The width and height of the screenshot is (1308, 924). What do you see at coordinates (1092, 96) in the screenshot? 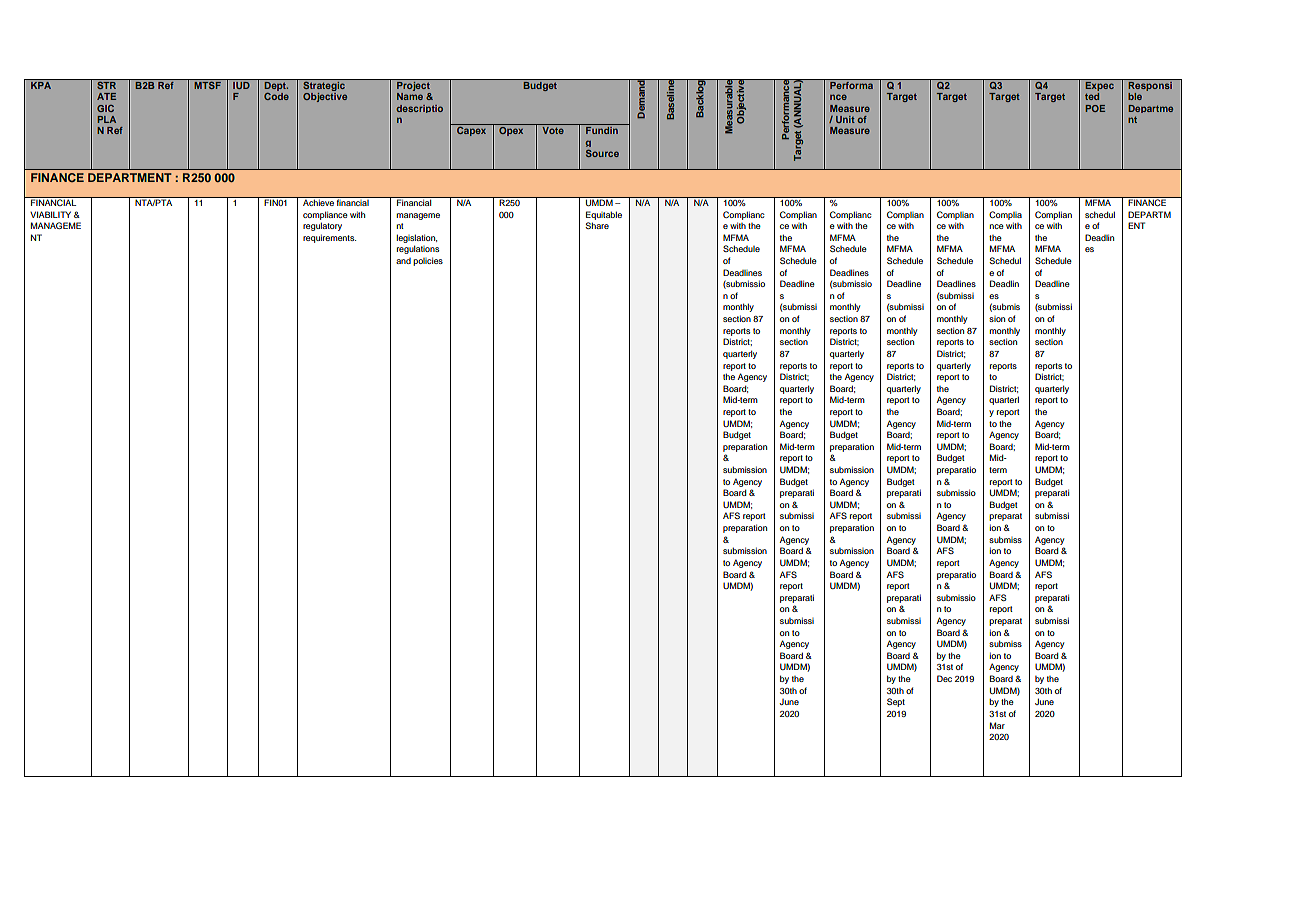
I see `ted` at bounding box center [1092, 96].
